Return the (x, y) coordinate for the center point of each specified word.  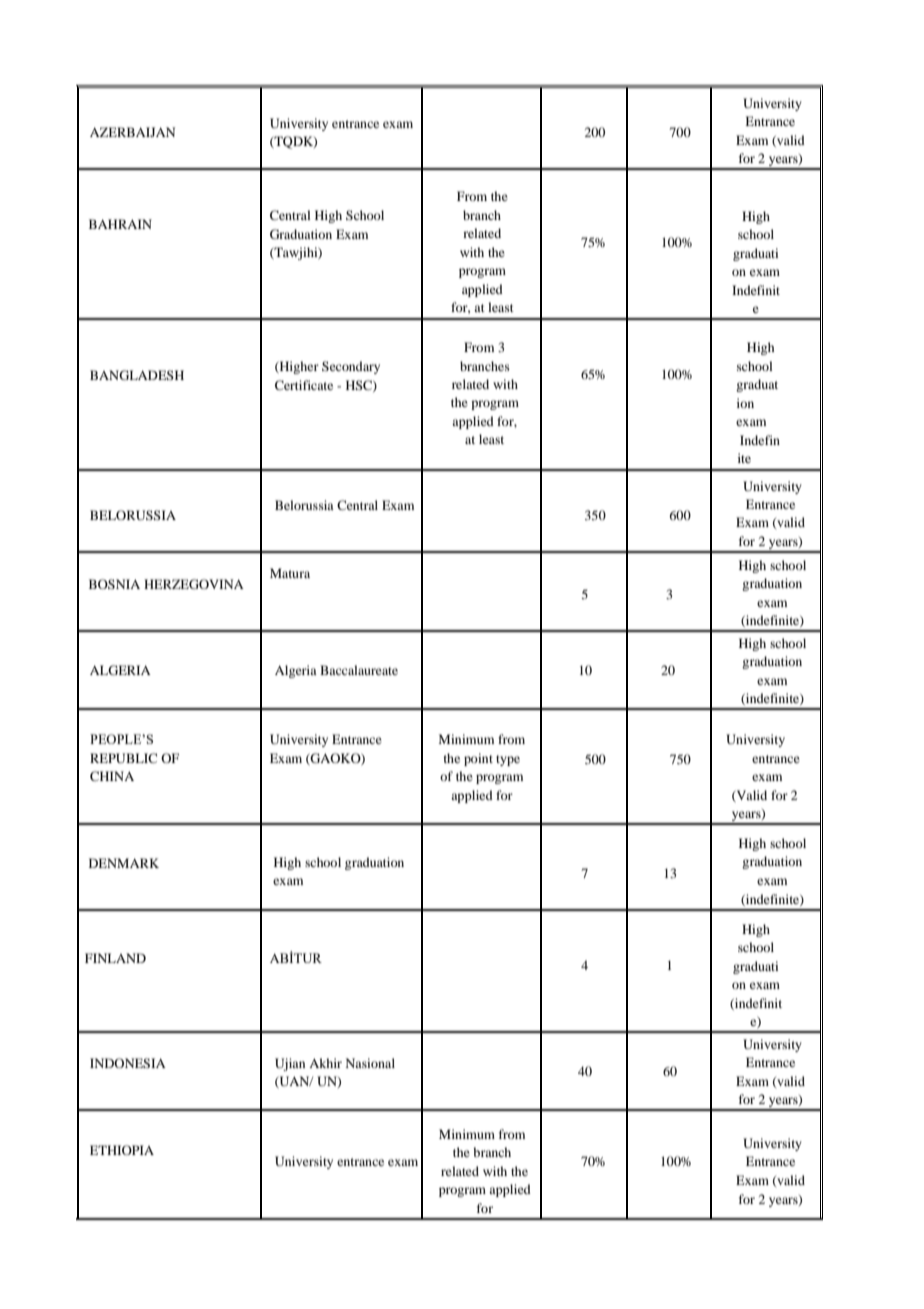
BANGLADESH (137, 375)
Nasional (370, 1063)
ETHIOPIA (122, 1150)
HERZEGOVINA (194, 584)
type (508, 760)
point (478, 759)
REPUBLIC (123, 758)
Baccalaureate (359, 670)
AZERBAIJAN (132, 132)
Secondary (351, 367)
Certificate (304, 385)
